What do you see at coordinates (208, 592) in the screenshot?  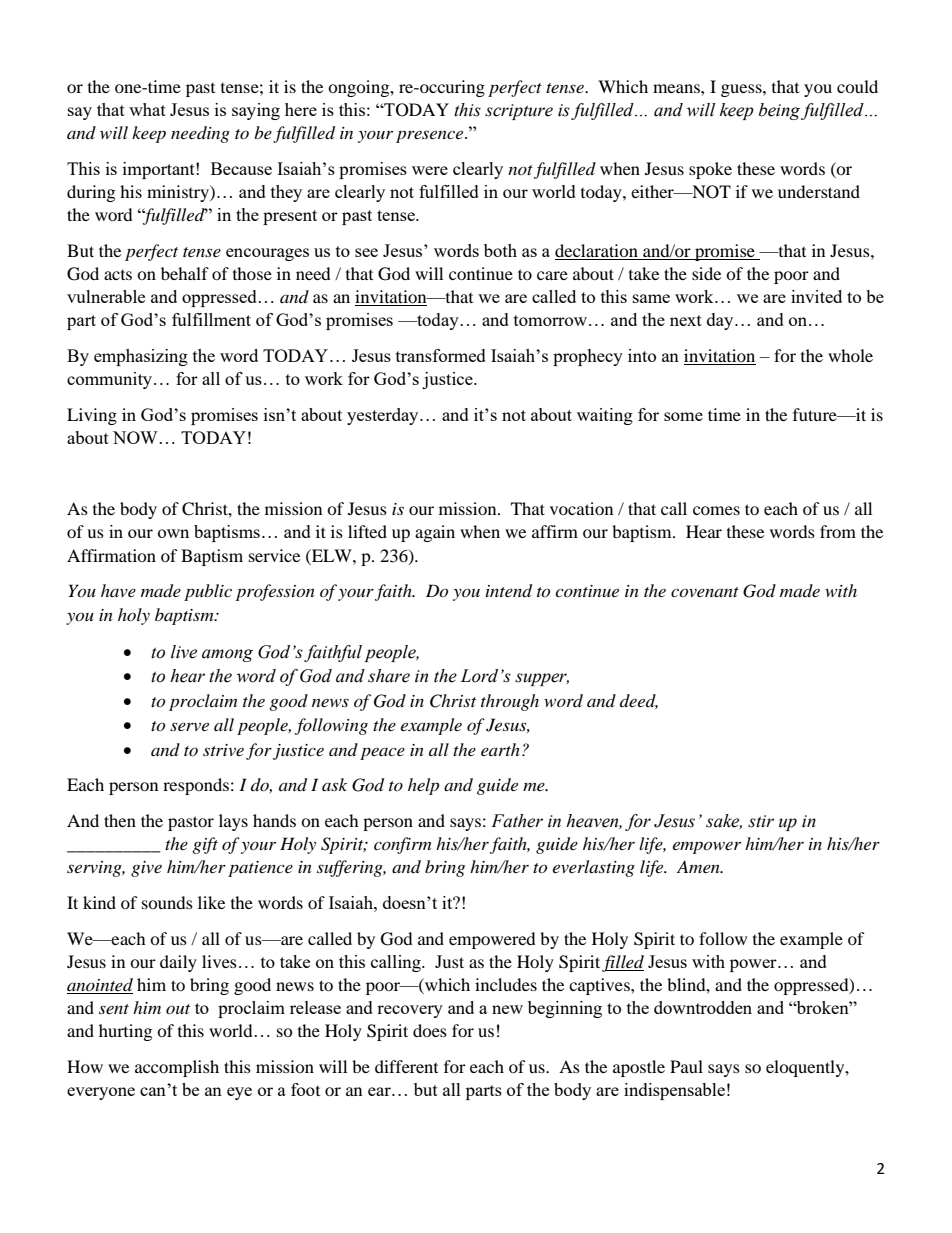 I see `public` at bounding box center [208, 592].
